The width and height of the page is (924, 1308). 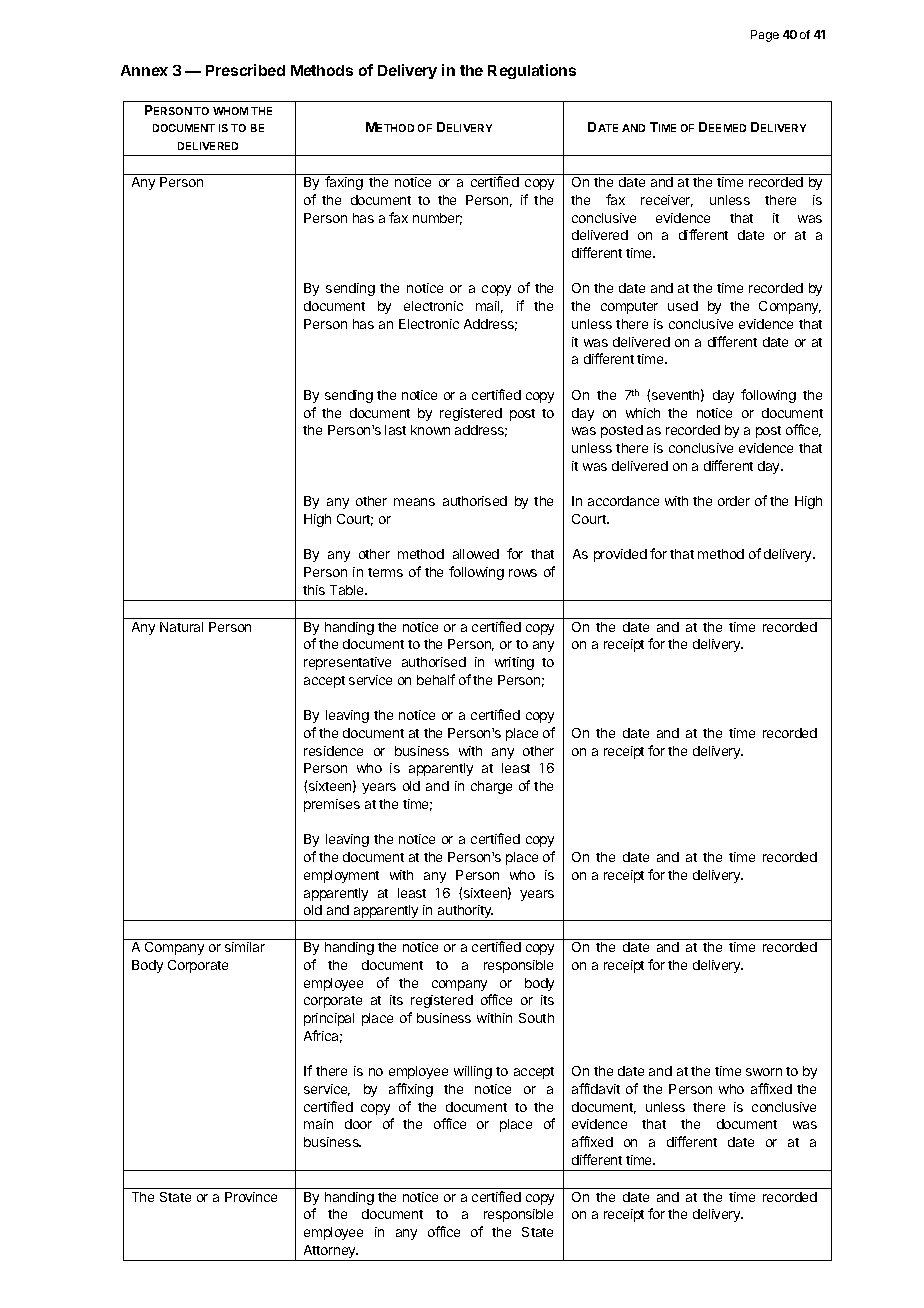 I want to click on employment, so click(x=341, y=876).
